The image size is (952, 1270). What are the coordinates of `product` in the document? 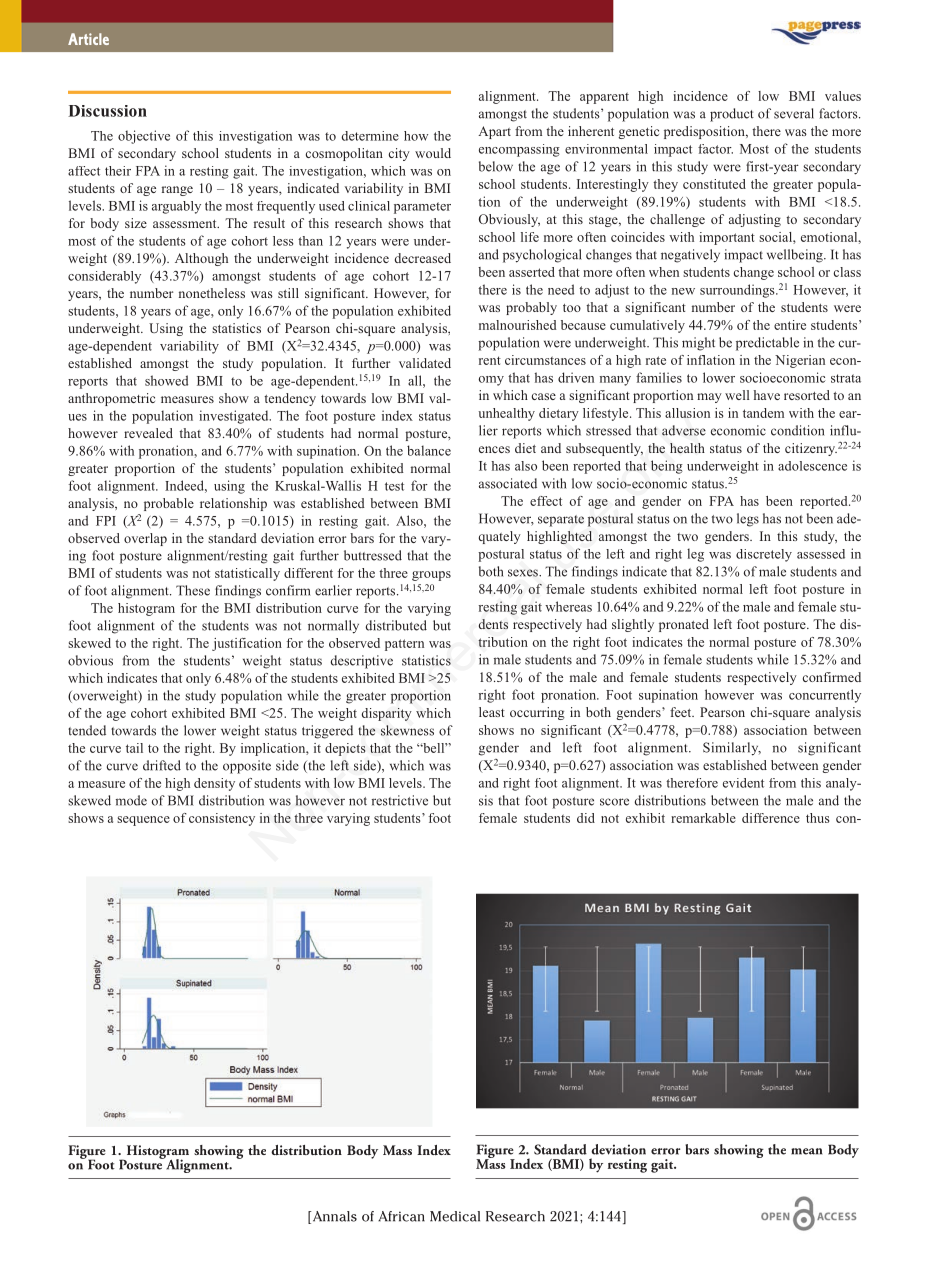 It's located at (732, 115).
